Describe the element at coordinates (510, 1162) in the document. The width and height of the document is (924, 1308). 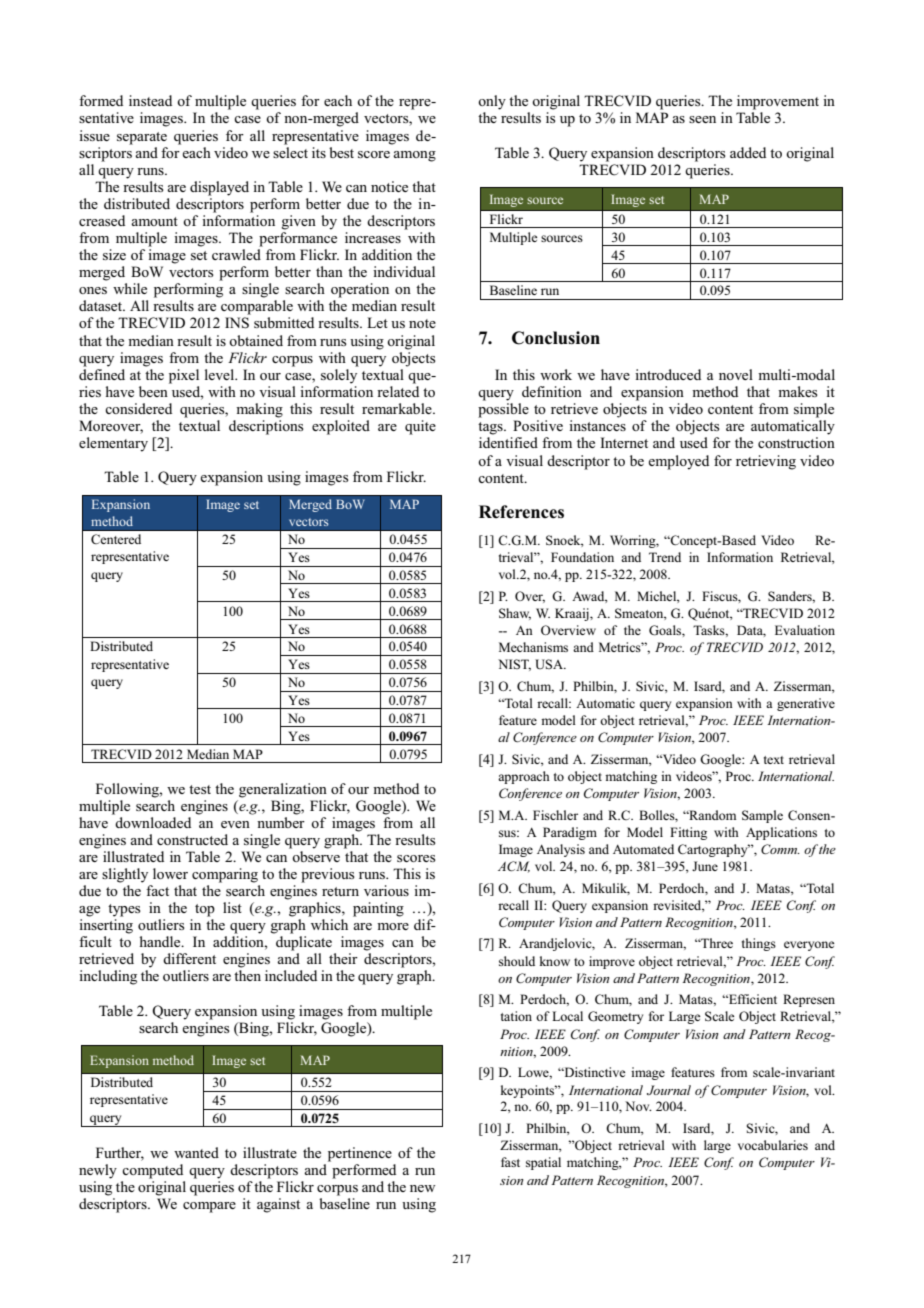
I see `fast` at that location.
